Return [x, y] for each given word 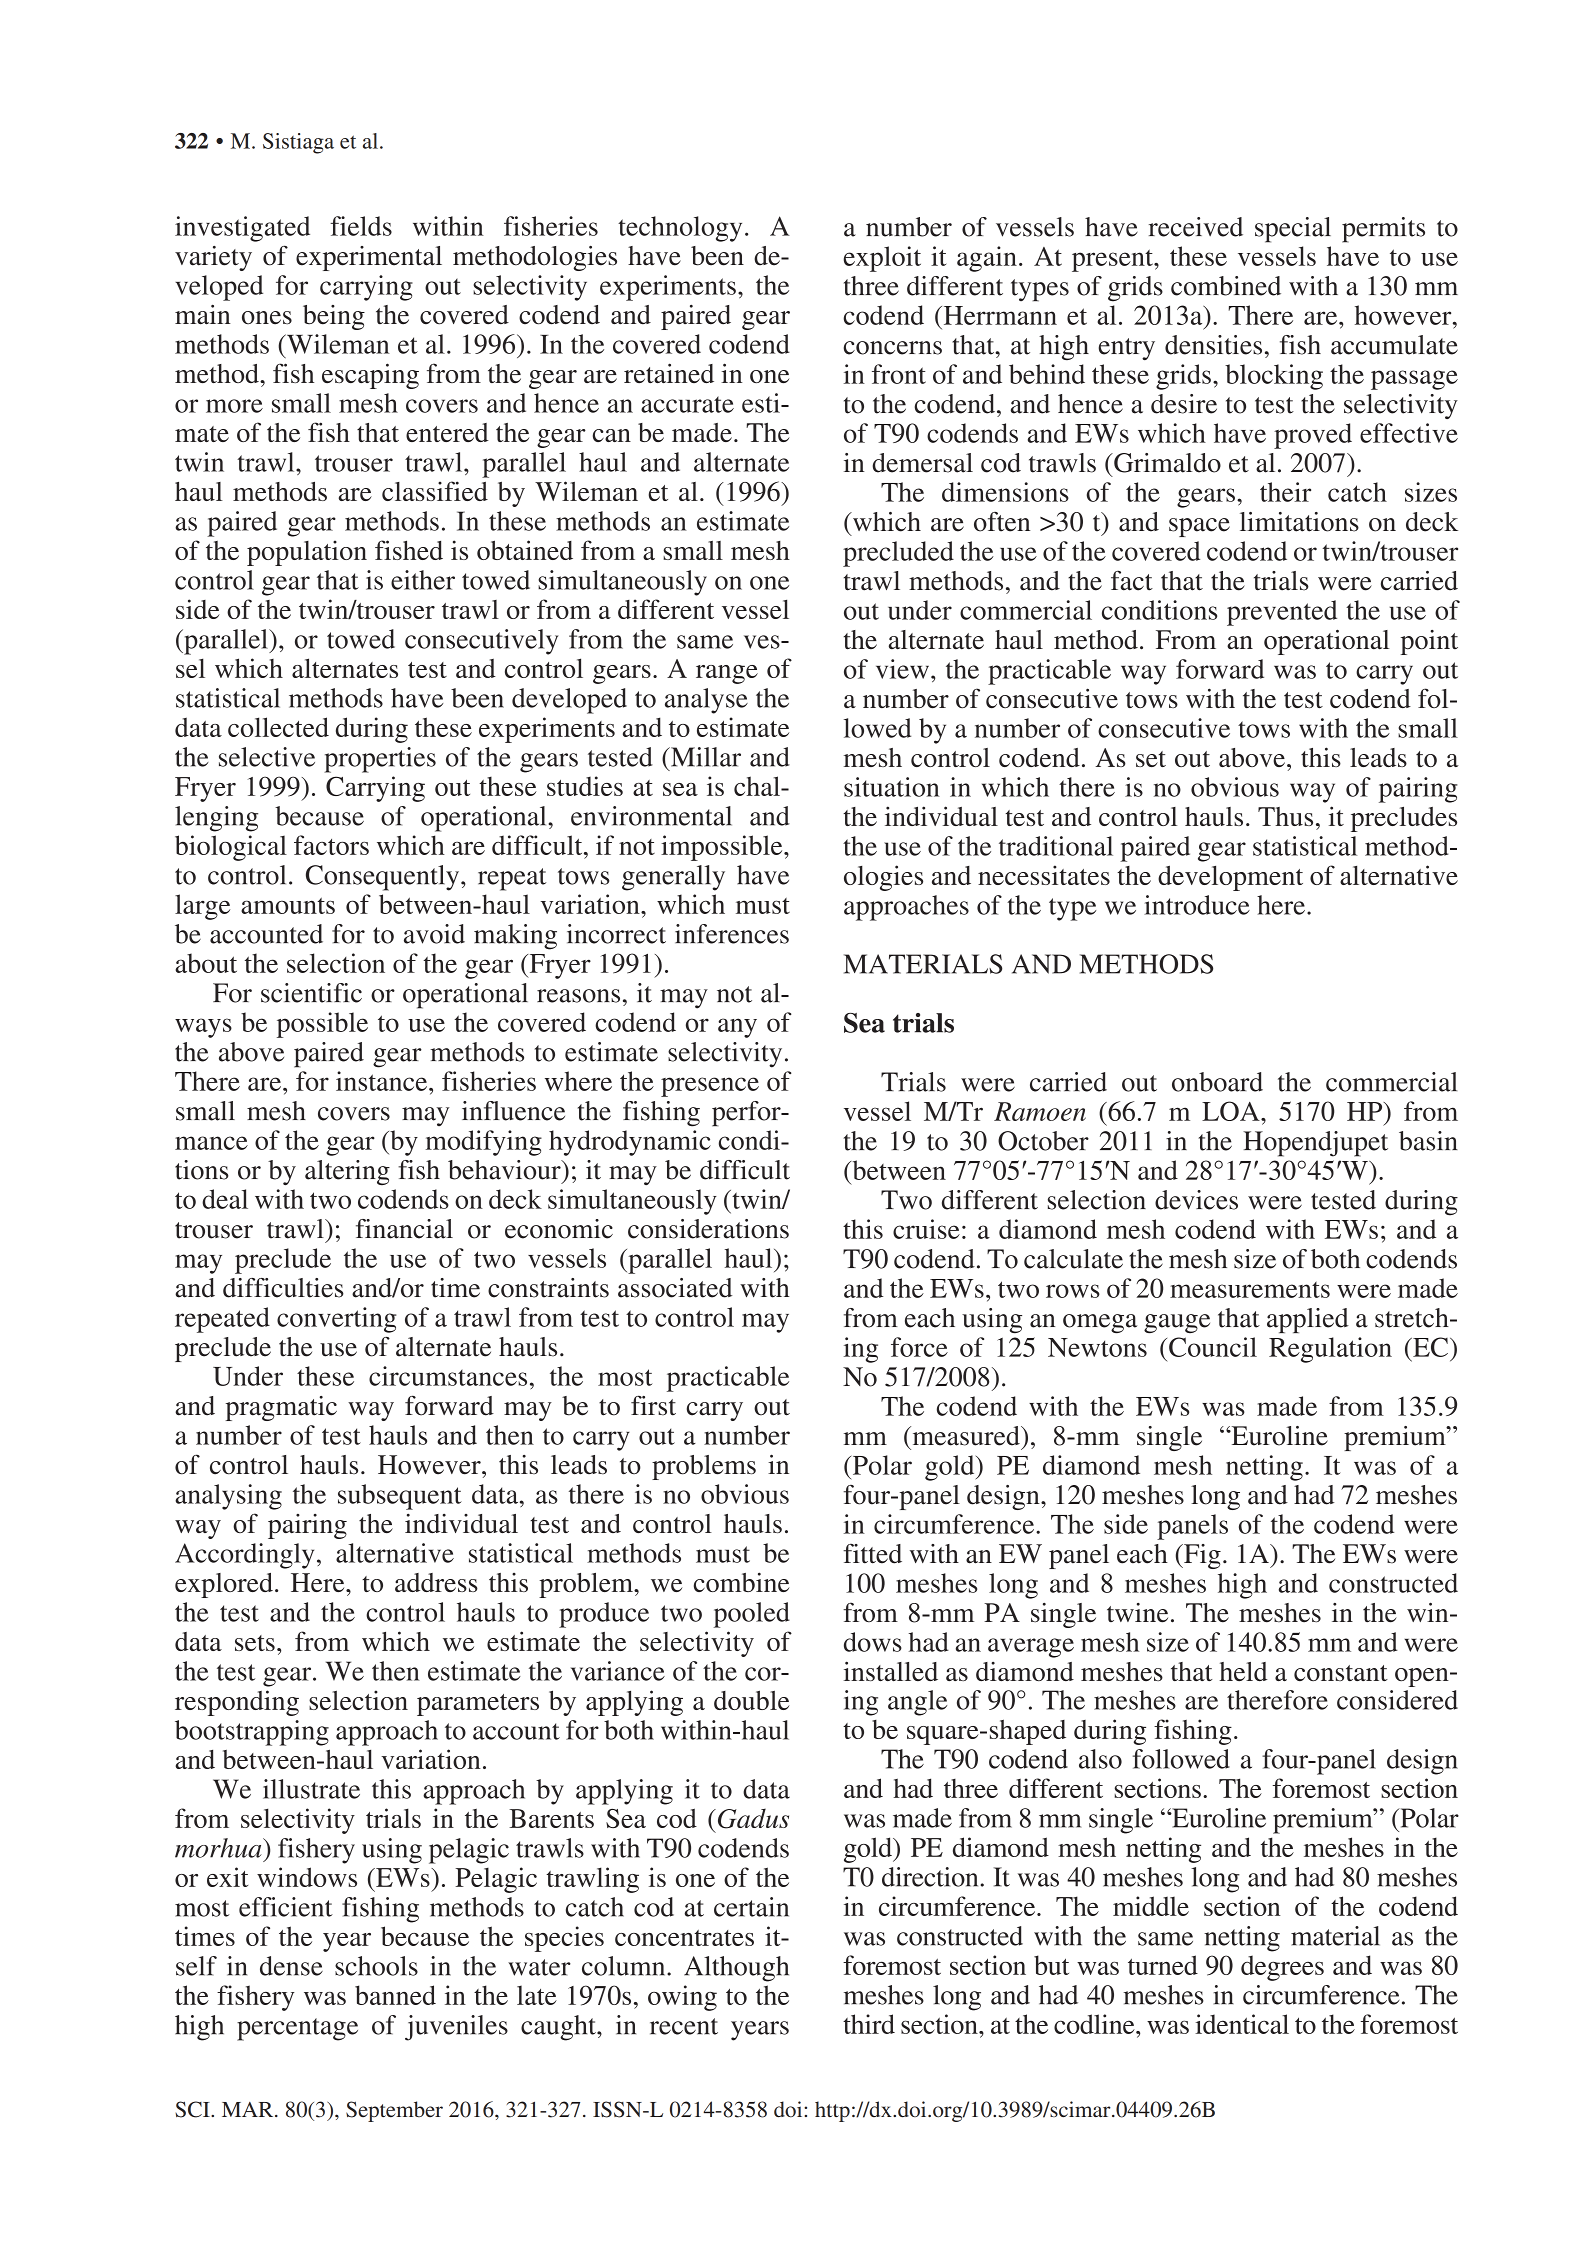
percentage [297, 2029]
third [869, 2024]
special [1293, 230]
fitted [872, 1554]
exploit [882, 259]
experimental [369, 258]
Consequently [384, 878]
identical [1242, 2024]
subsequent [400, 1497]
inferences [732, 934]
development [1230, 878]
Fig [1201, 1556]
